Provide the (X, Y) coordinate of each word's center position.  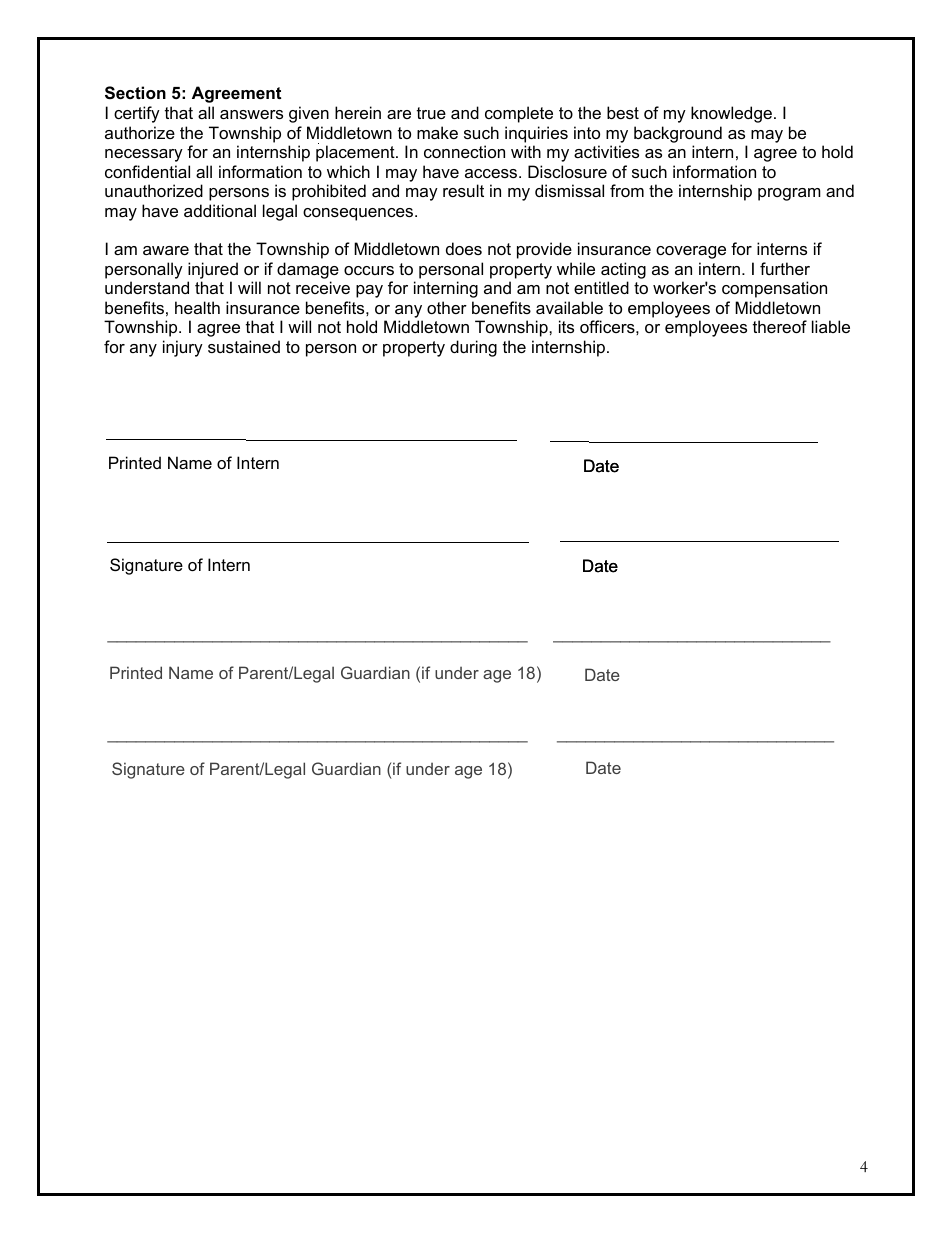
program (789, 194)
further (785, 268)
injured (213, 270)
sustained (244, 346)
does (464, 248)
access (492, 173)
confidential (147, 171)
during (473, 348)
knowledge (731, 114)
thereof (780, 326)
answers (251, 114)
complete (519, 114)
